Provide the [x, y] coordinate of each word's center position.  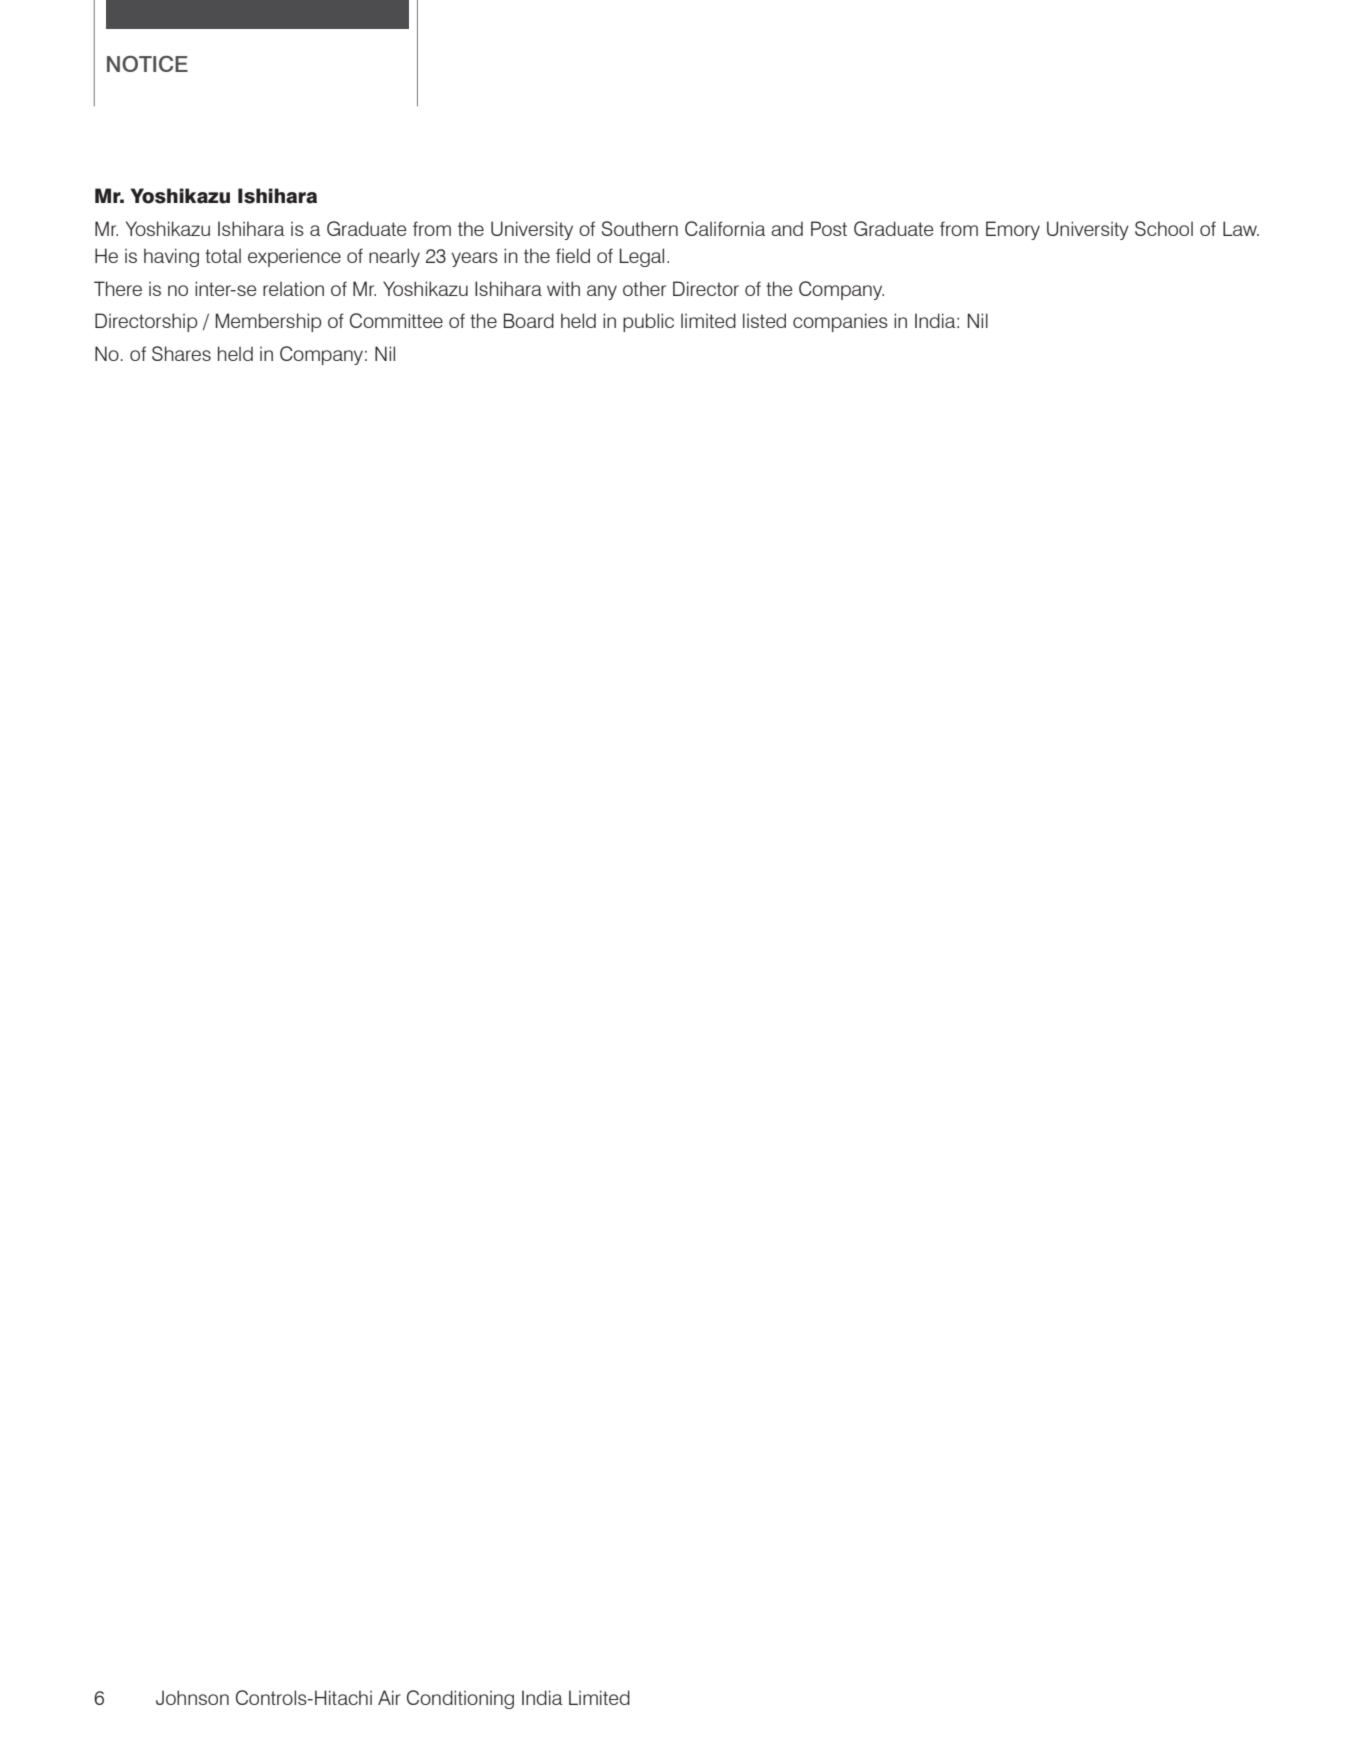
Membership [268, 322]
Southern [640, 228]
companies [840, 322]
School [1164, 228]
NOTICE [147, 64]
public [648, 322]
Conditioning [460, 1699]
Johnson [192, 1697]
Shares [181, 353]
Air [389, 1697]
